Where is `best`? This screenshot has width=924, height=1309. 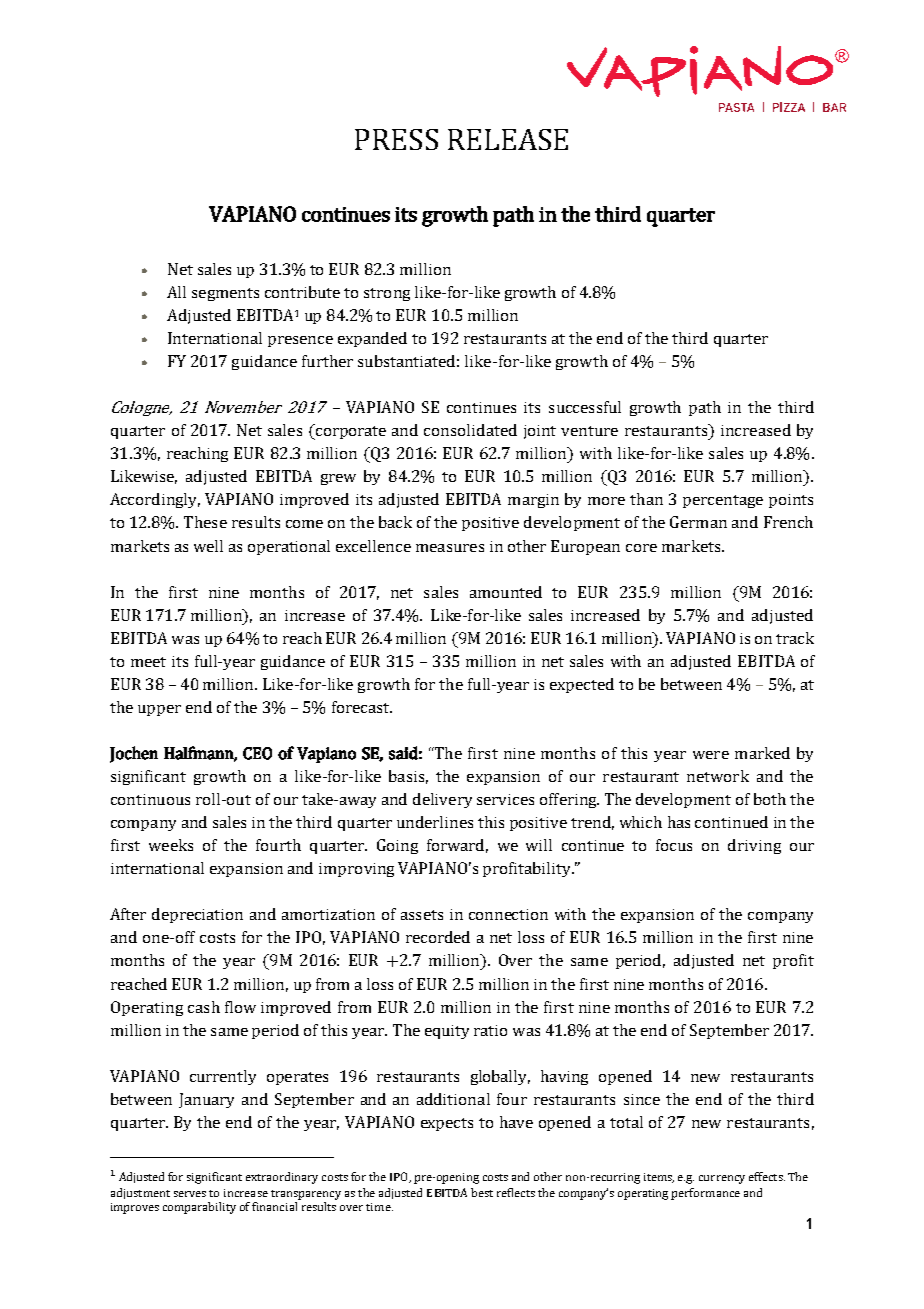 best is located at coordinates (482, 1192).
